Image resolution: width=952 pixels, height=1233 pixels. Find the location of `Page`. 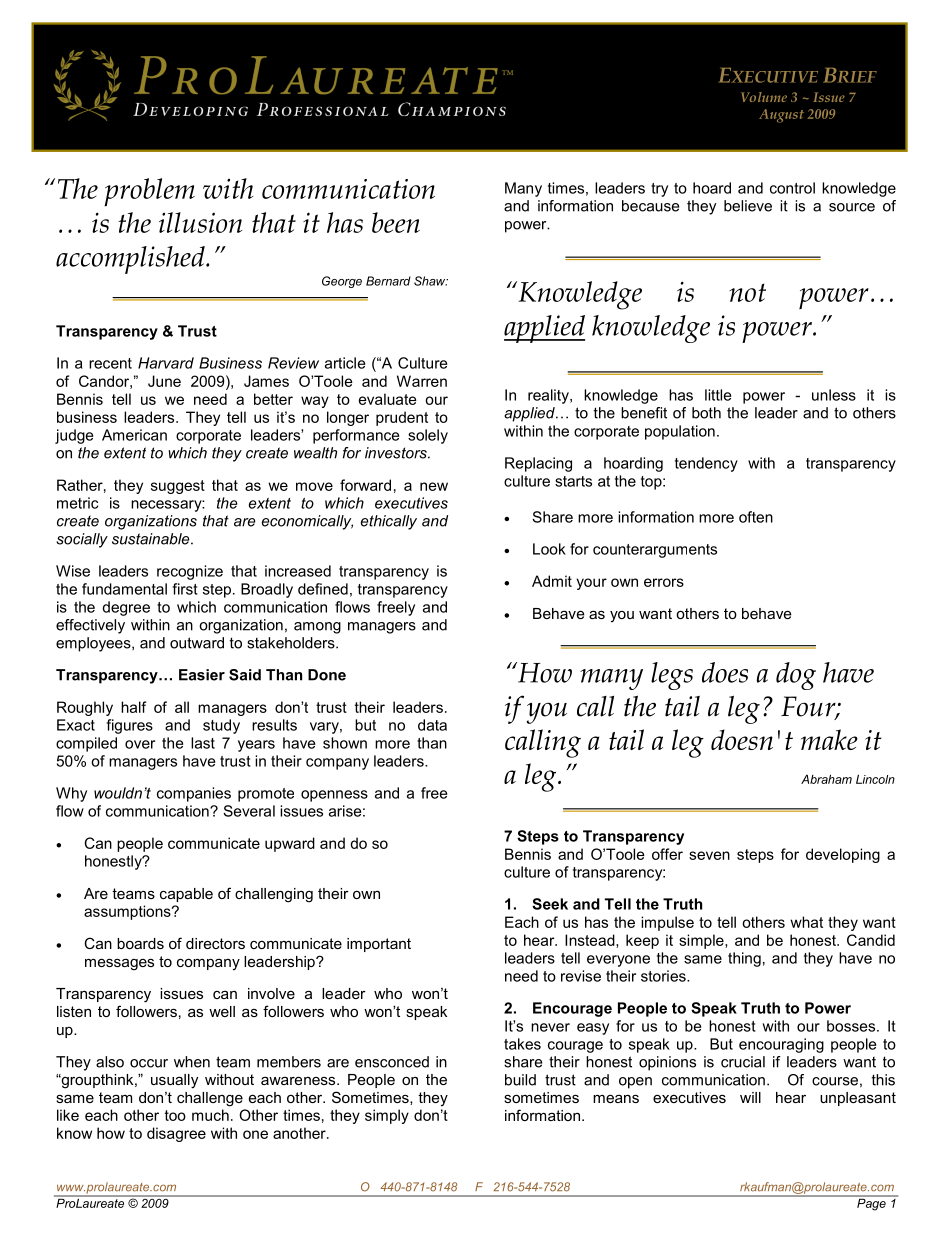

Page is located at coordinates (871, 1203).
